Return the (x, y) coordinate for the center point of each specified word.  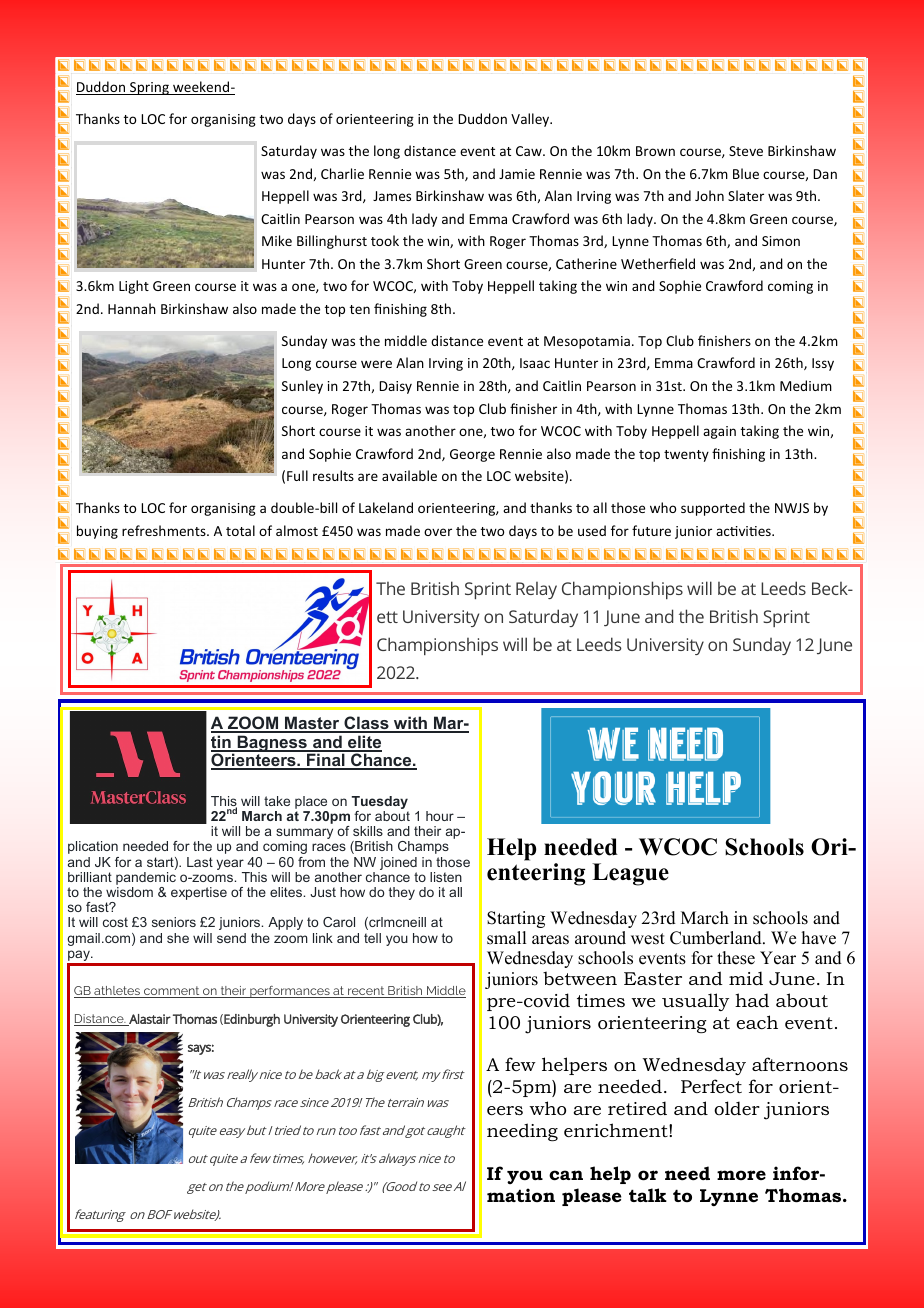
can (566, 1175)
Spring (149, 88)
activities (744, 531)
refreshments (165, 530)
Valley (531, 120)
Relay (536, 590)
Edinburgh (251, 1020)
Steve (746, 151)
